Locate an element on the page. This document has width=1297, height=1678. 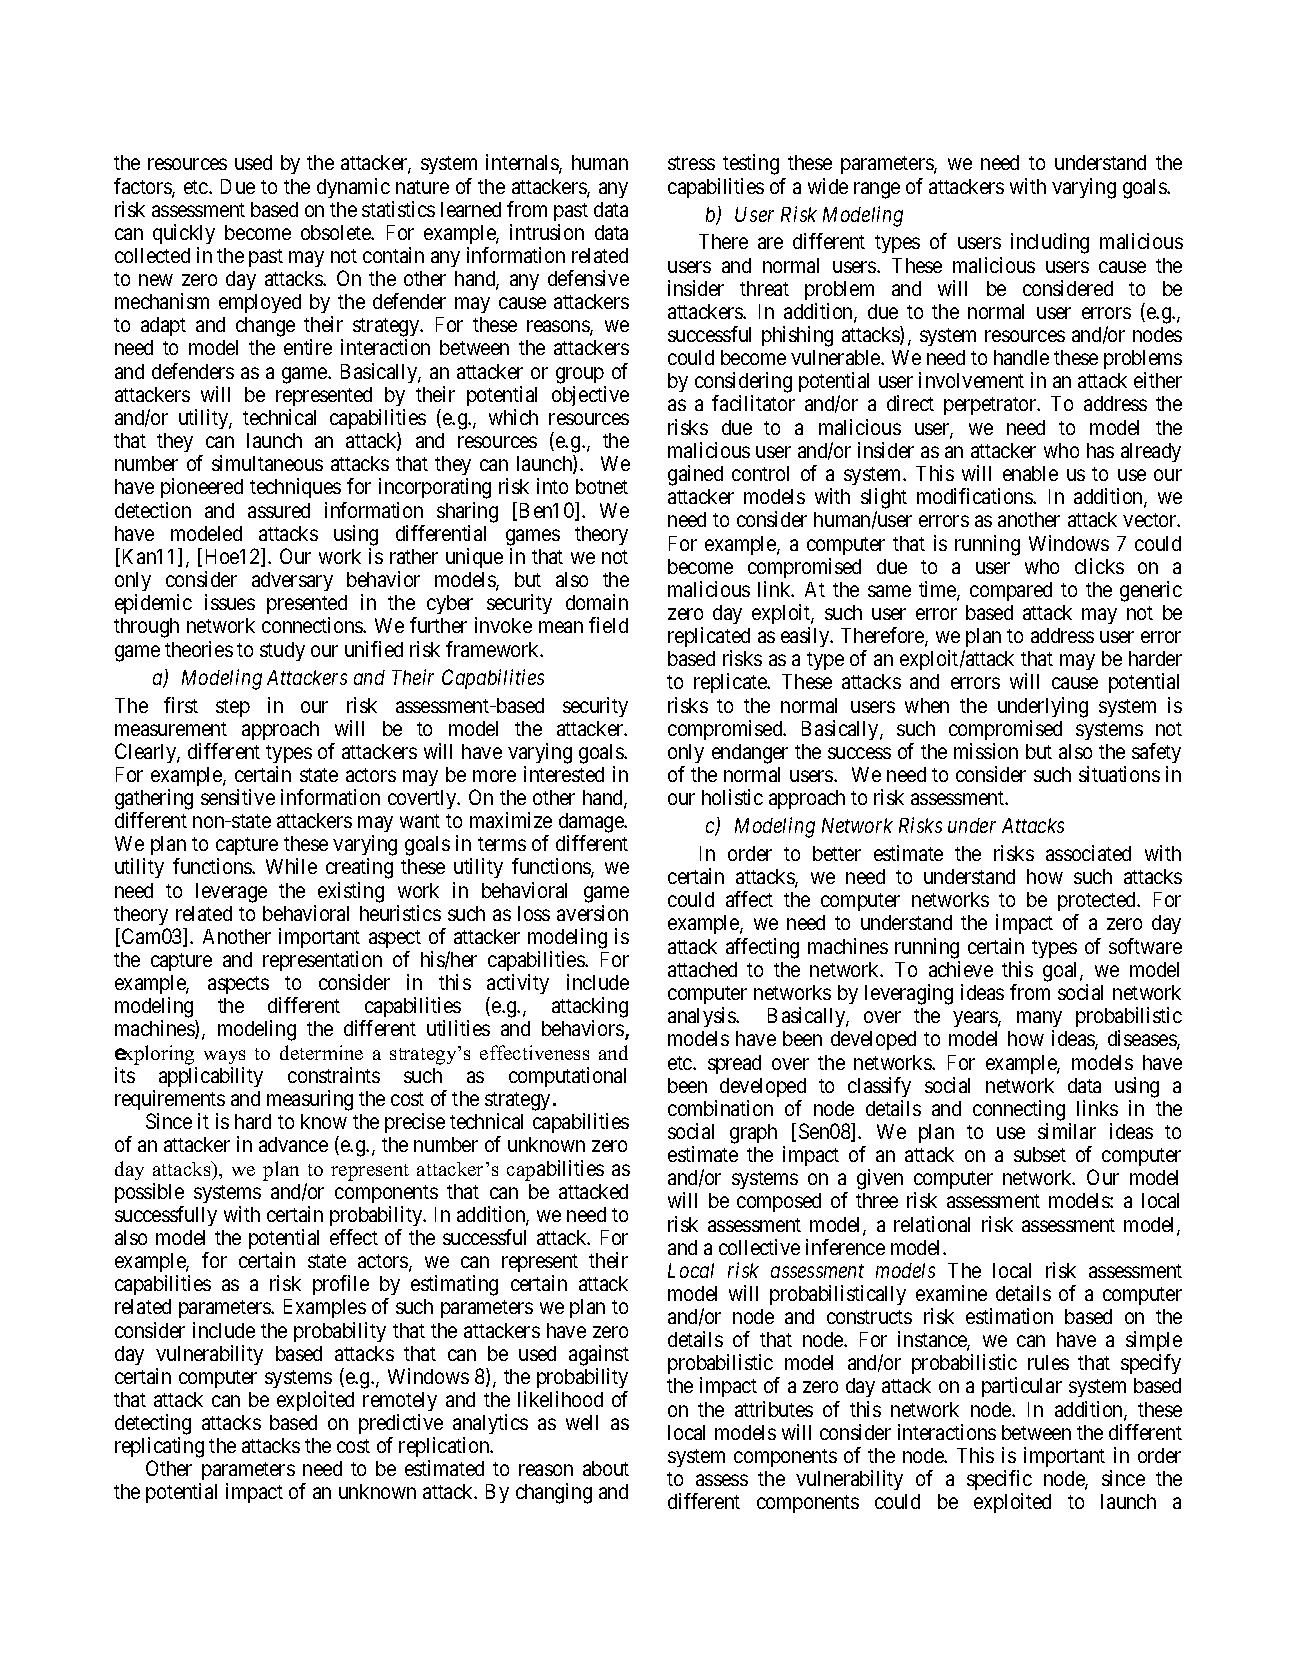
about is located at coordinates (606, 1468).
